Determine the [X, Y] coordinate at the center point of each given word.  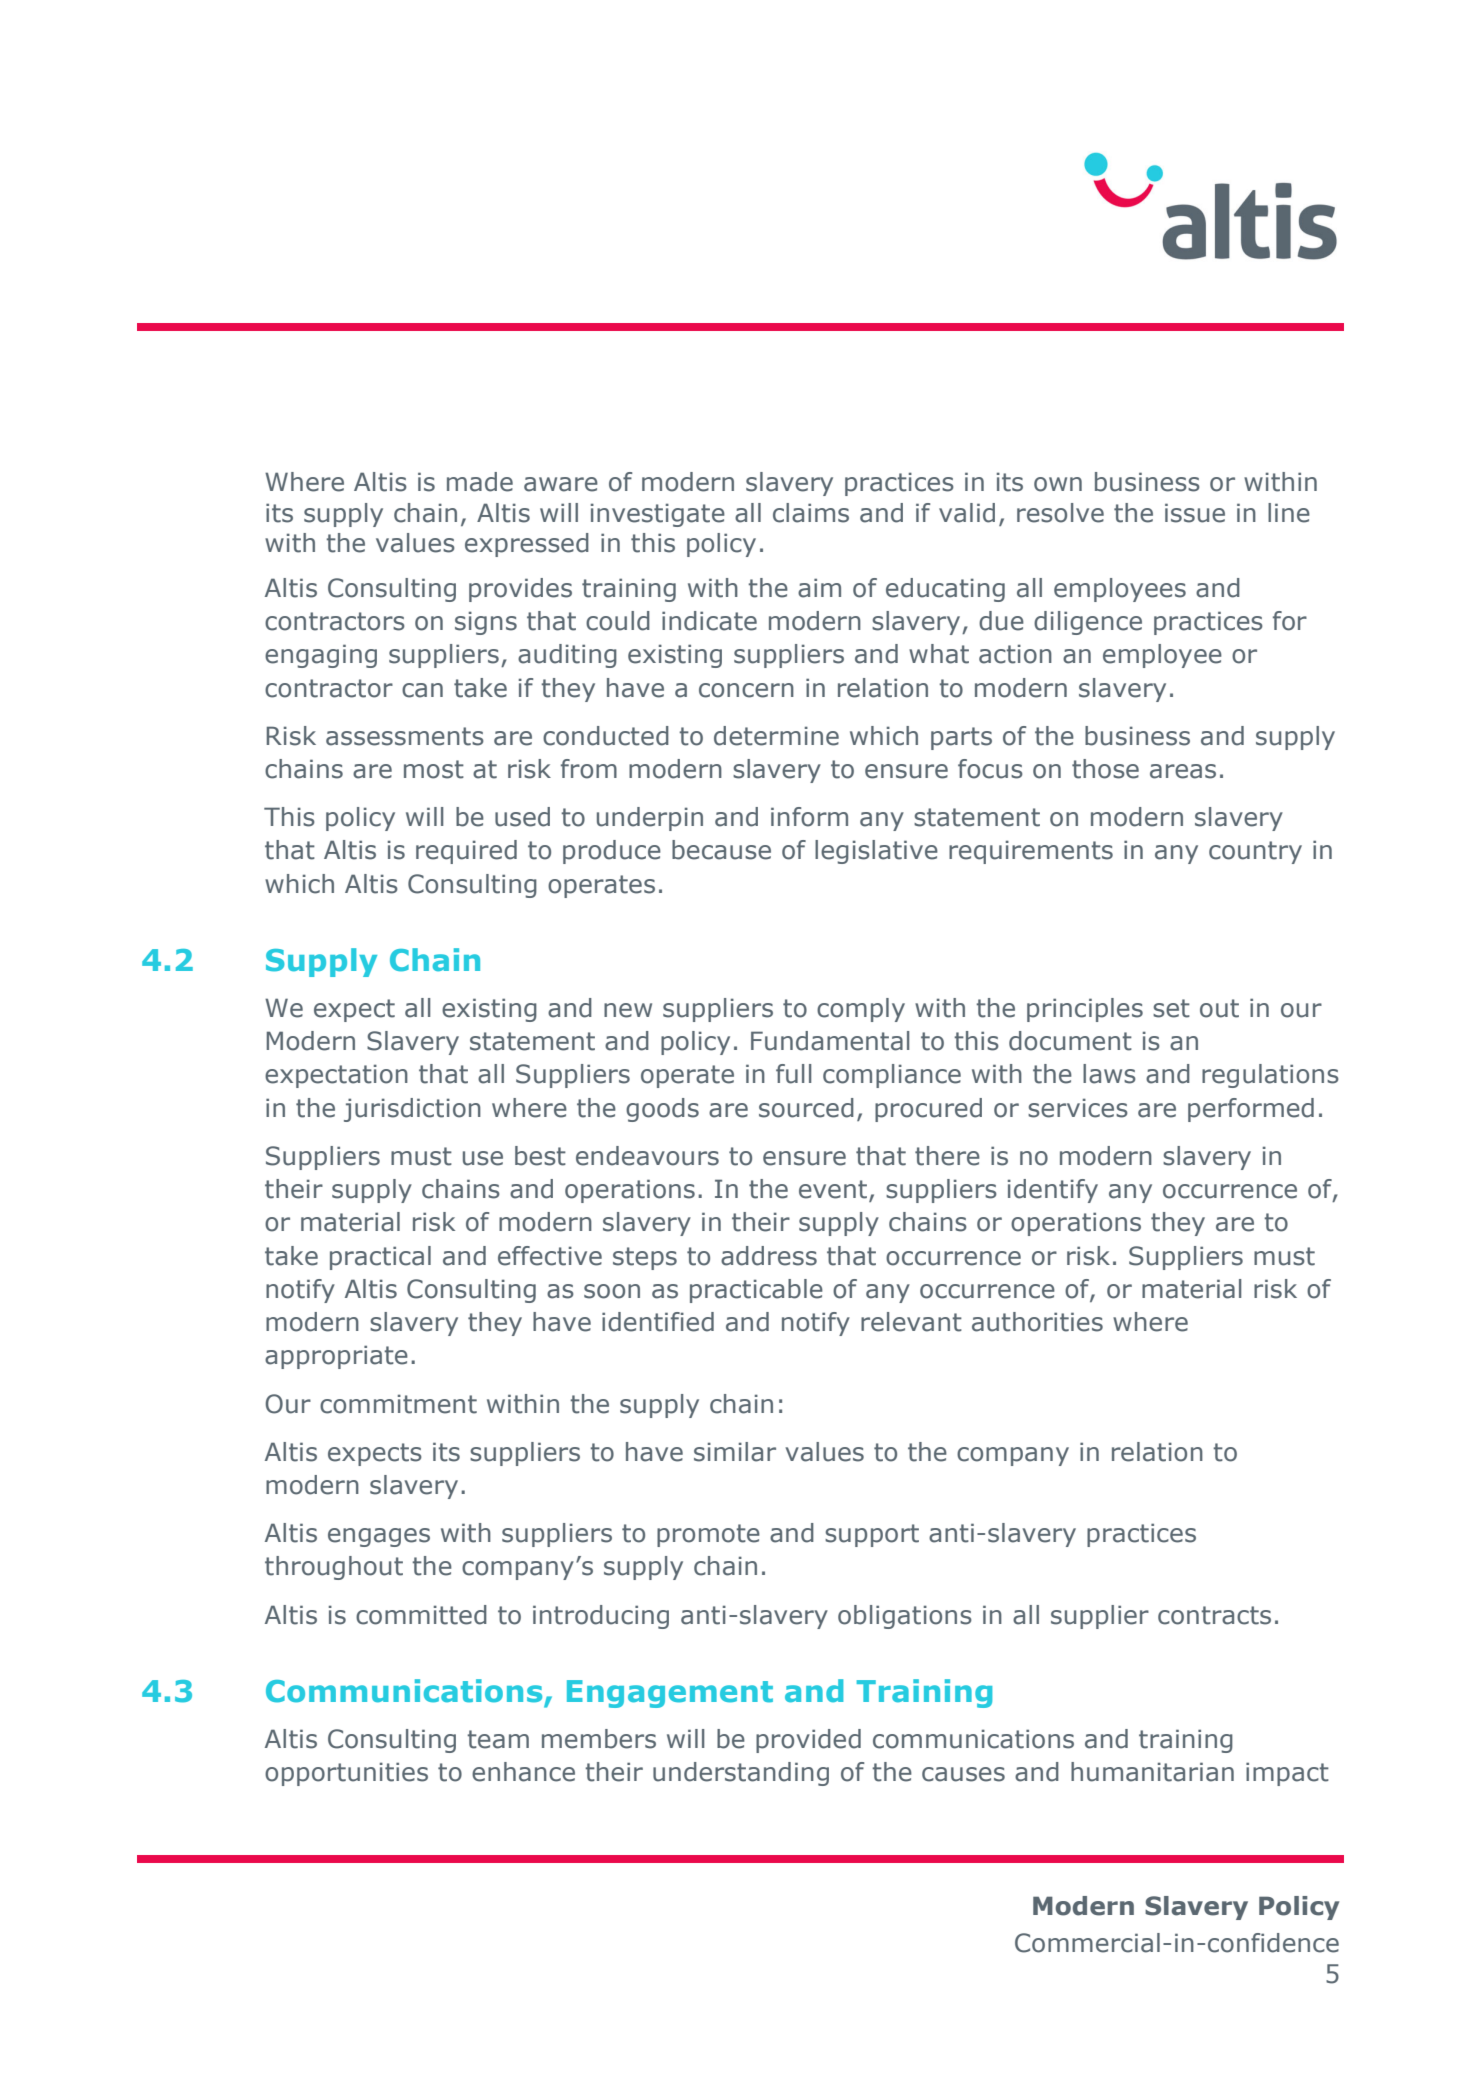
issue [1195, 513]
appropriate [336, 1357]
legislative [876, 852]
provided [808, 1741]
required [466, 852]
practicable [756, 1291]
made [480, 482]
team [498, 1739]
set [1171, 1008]
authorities [1037, 1322]
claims [811, 513]
